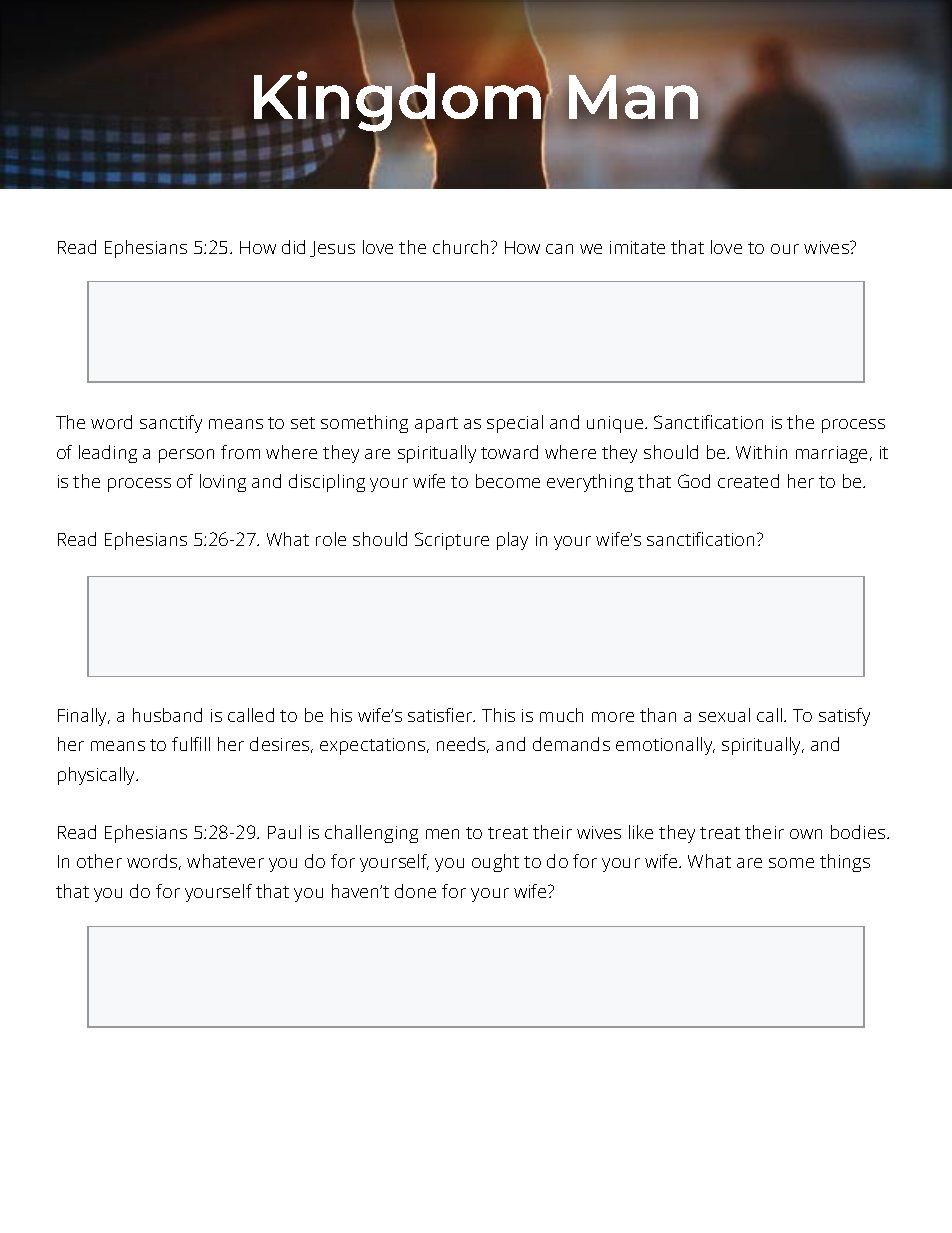  What do you see at coordinates (460, 247) in the screenshot?
I see `church` at bounding box center [460, 247].
